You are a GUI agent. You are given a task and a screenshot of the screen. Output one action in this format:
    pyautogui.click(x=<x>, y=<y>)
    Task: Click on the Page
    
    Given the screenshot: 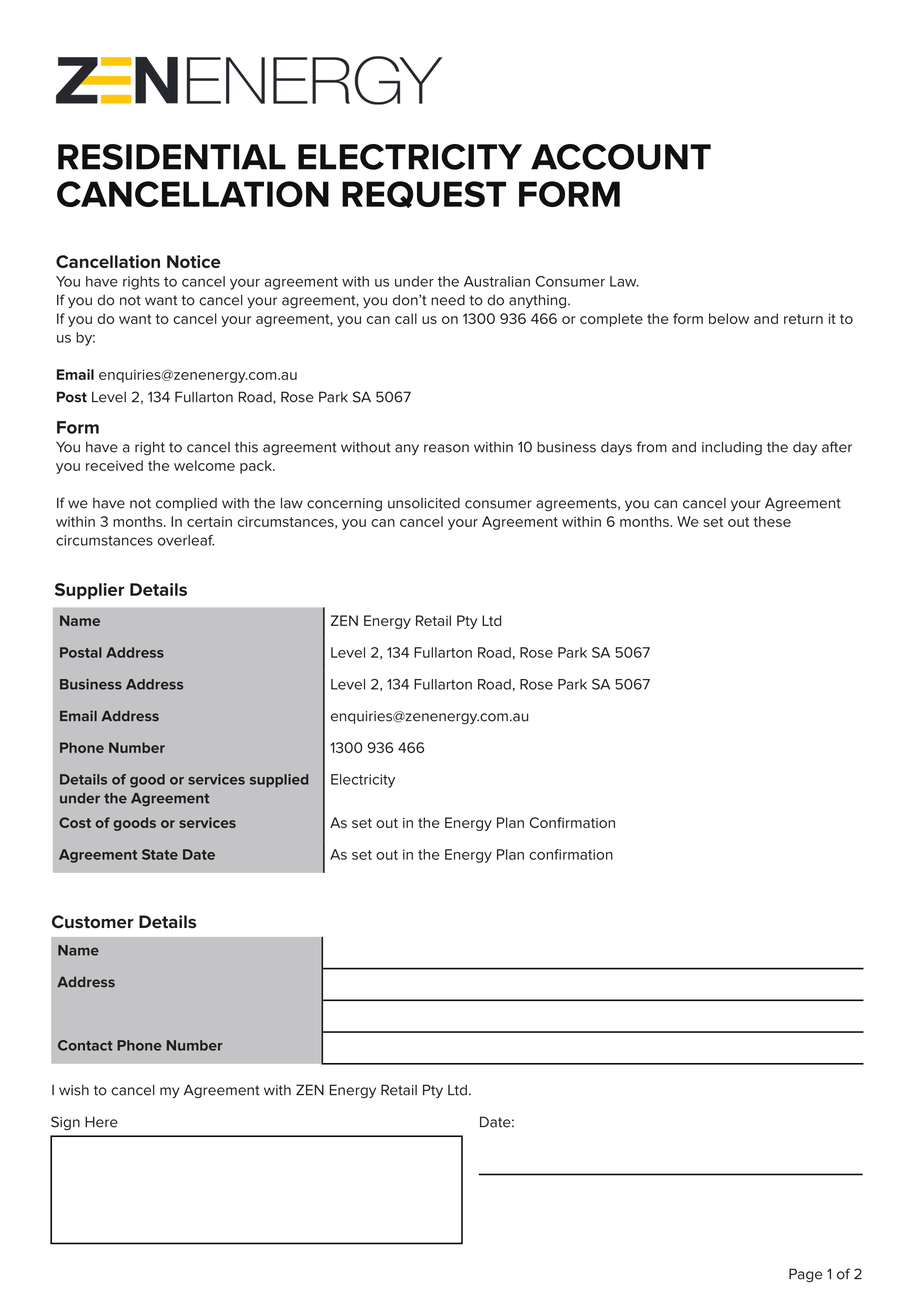 What is the action you would take?
    pyautogui.click(x=805, y=1275)
